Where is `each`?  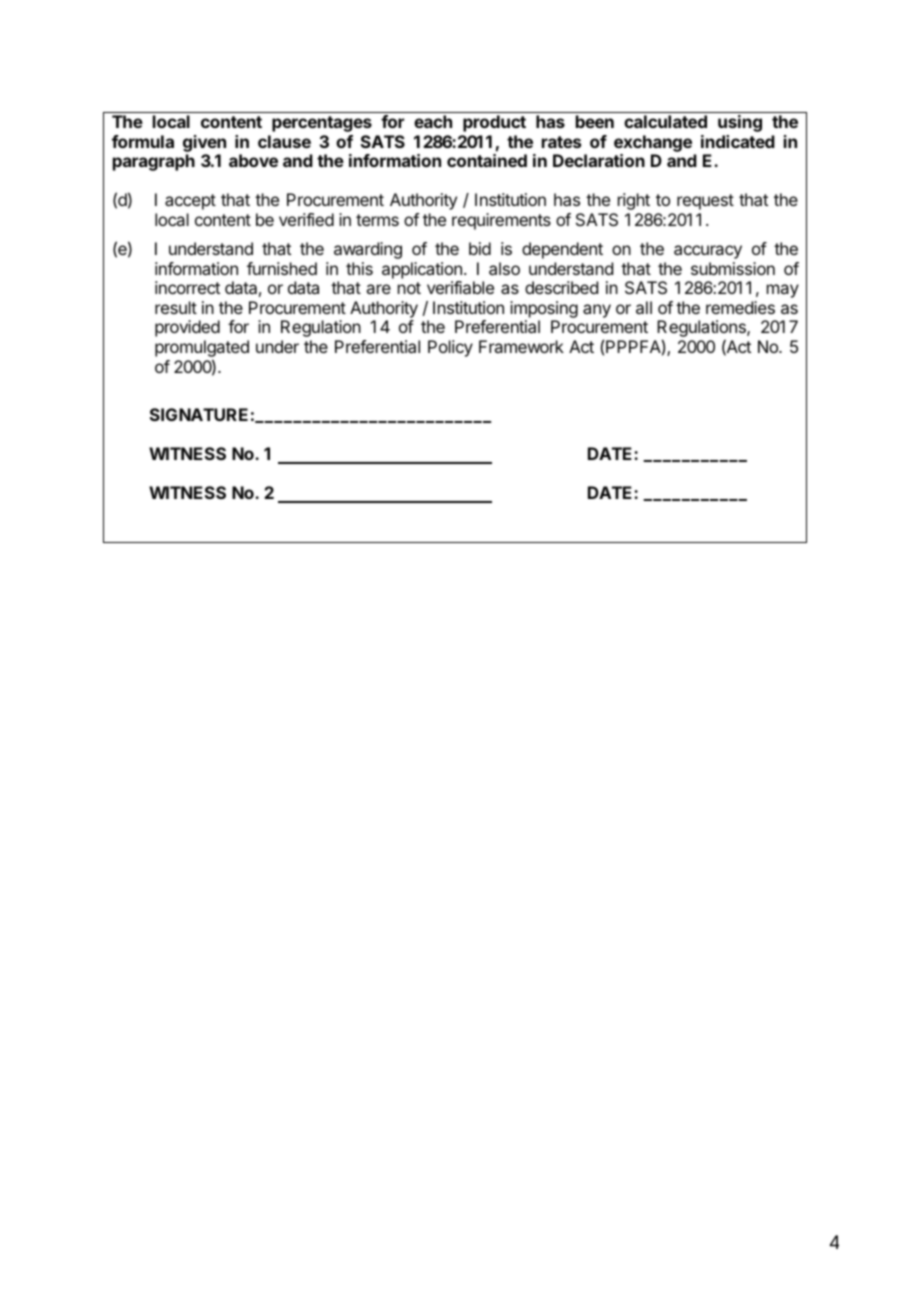 each is located at coordinates (433, 121).
